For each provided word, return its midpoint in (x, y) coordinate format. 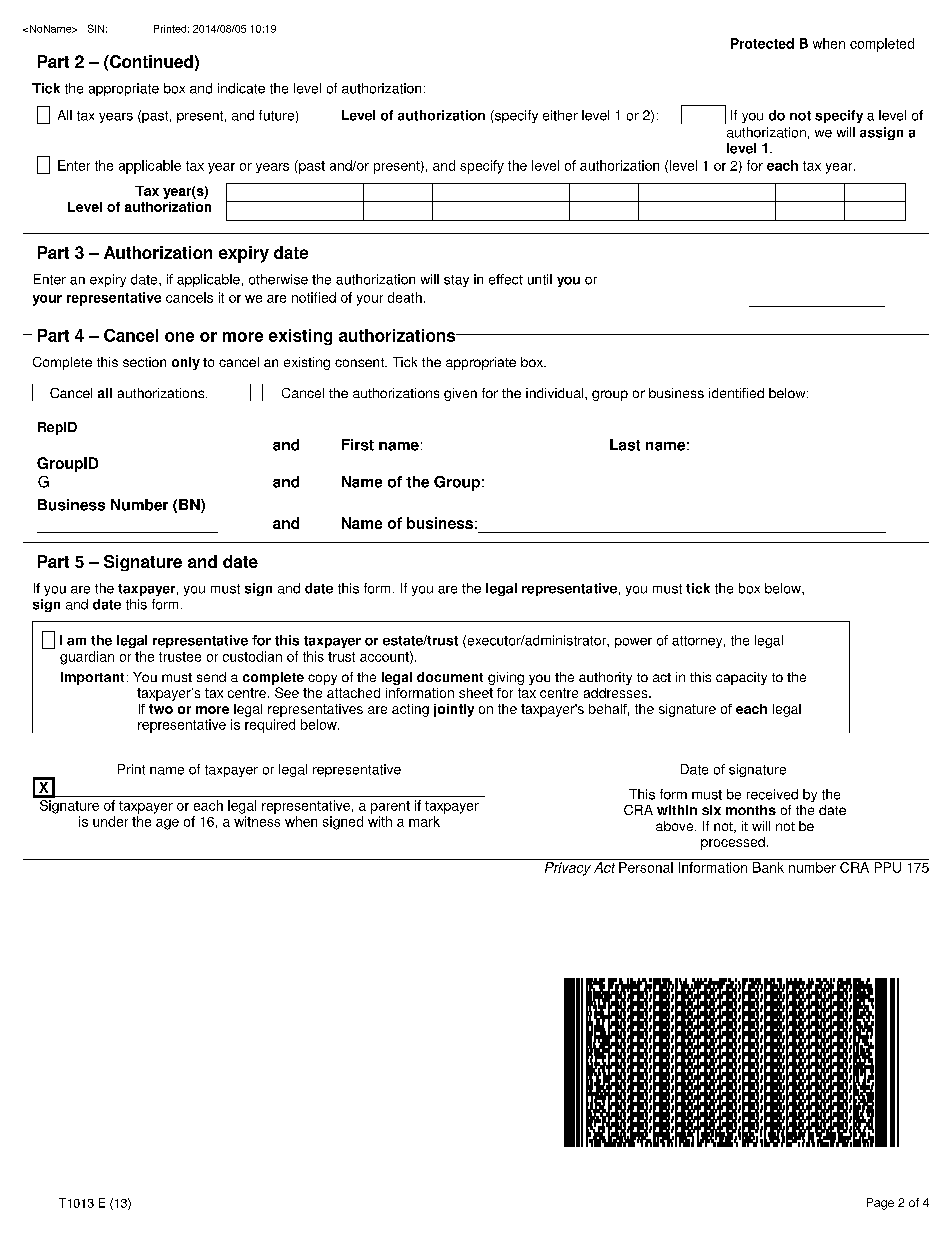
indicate (241, 88)
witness (257, 821)
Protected (762, 43)
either (560, 115)
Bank (768, 867)
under (110, 821)
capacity (741, 678)
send (211, 677)
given (460, 394)
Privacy (568, 869)
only (186, 363)
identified (736, 393)
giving (506, 678)
